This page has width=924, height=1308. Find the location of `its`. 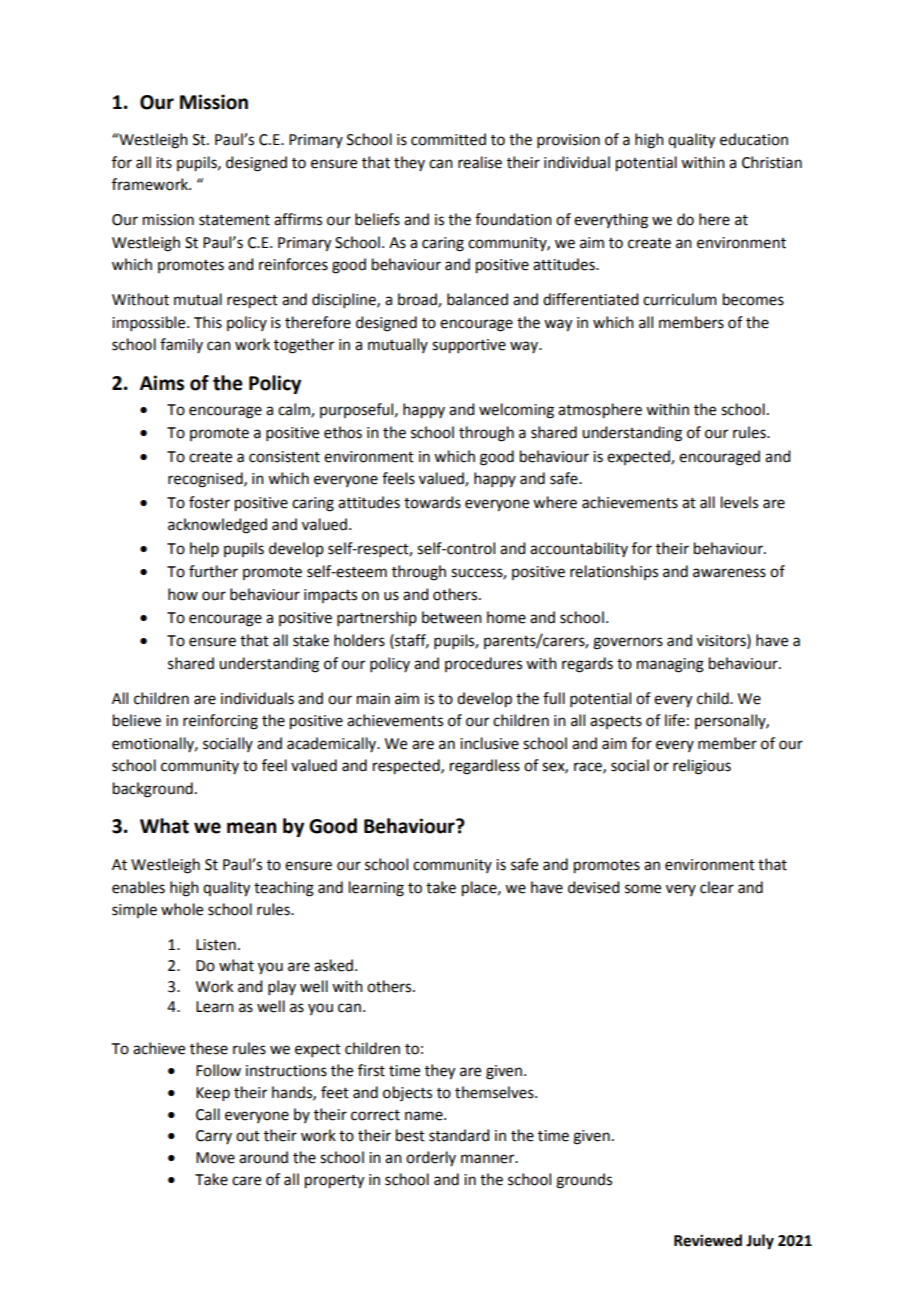

its is located at coordinates (164, 163).
